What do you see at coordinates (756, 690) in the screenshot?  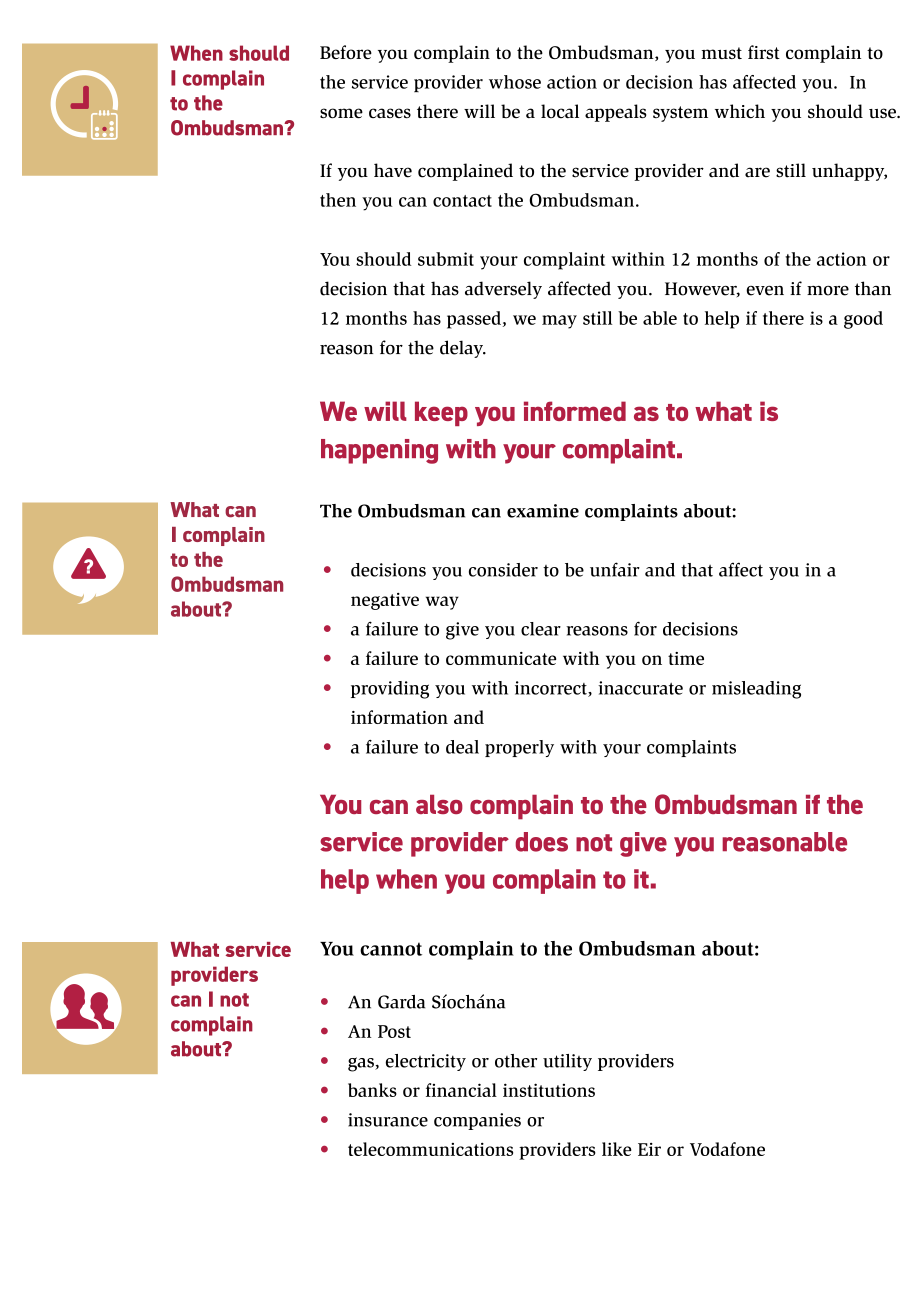 I see `misleading` at bounding box center [756, 690].
